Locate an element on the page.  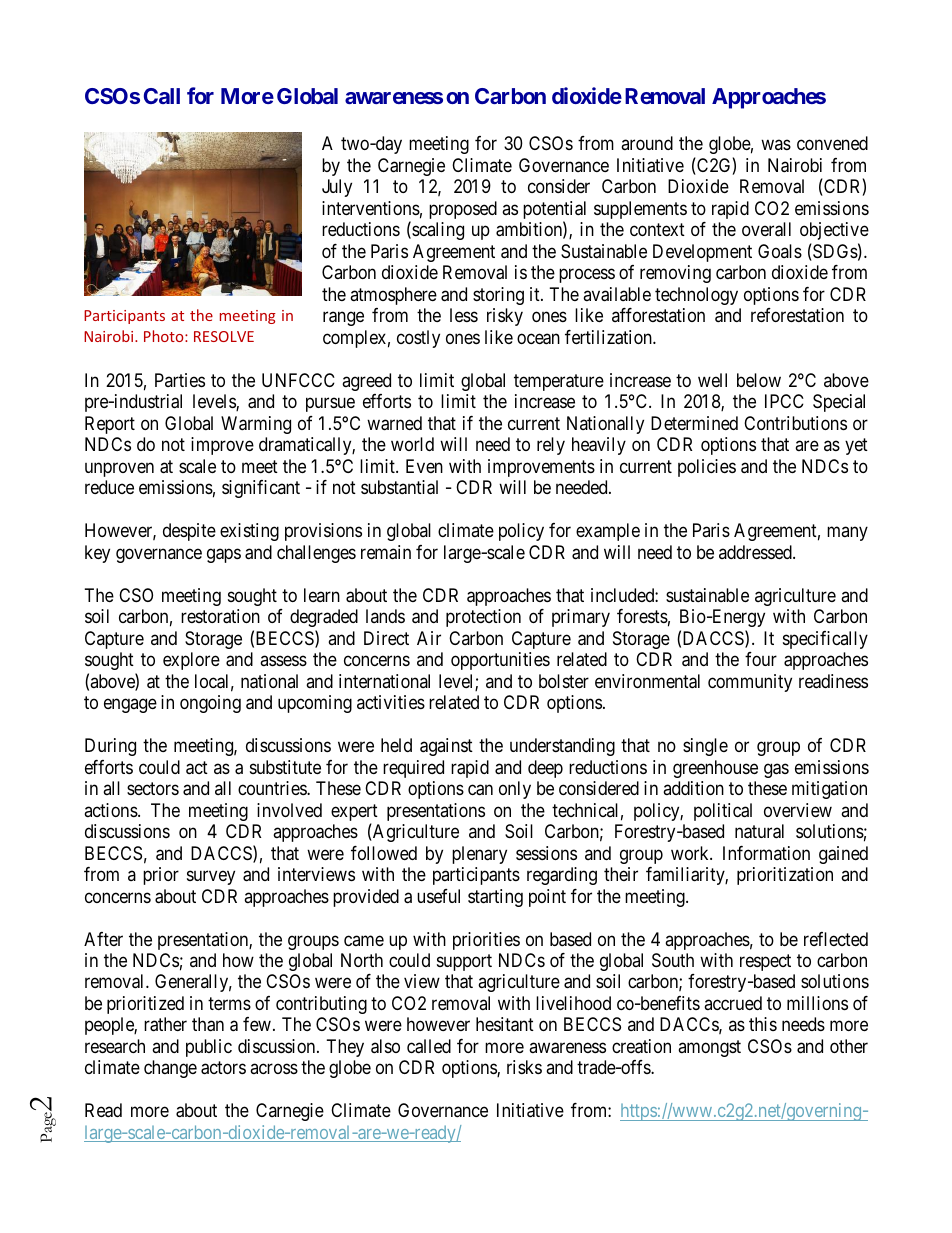
restoration is located at coordinates (220, 616).
